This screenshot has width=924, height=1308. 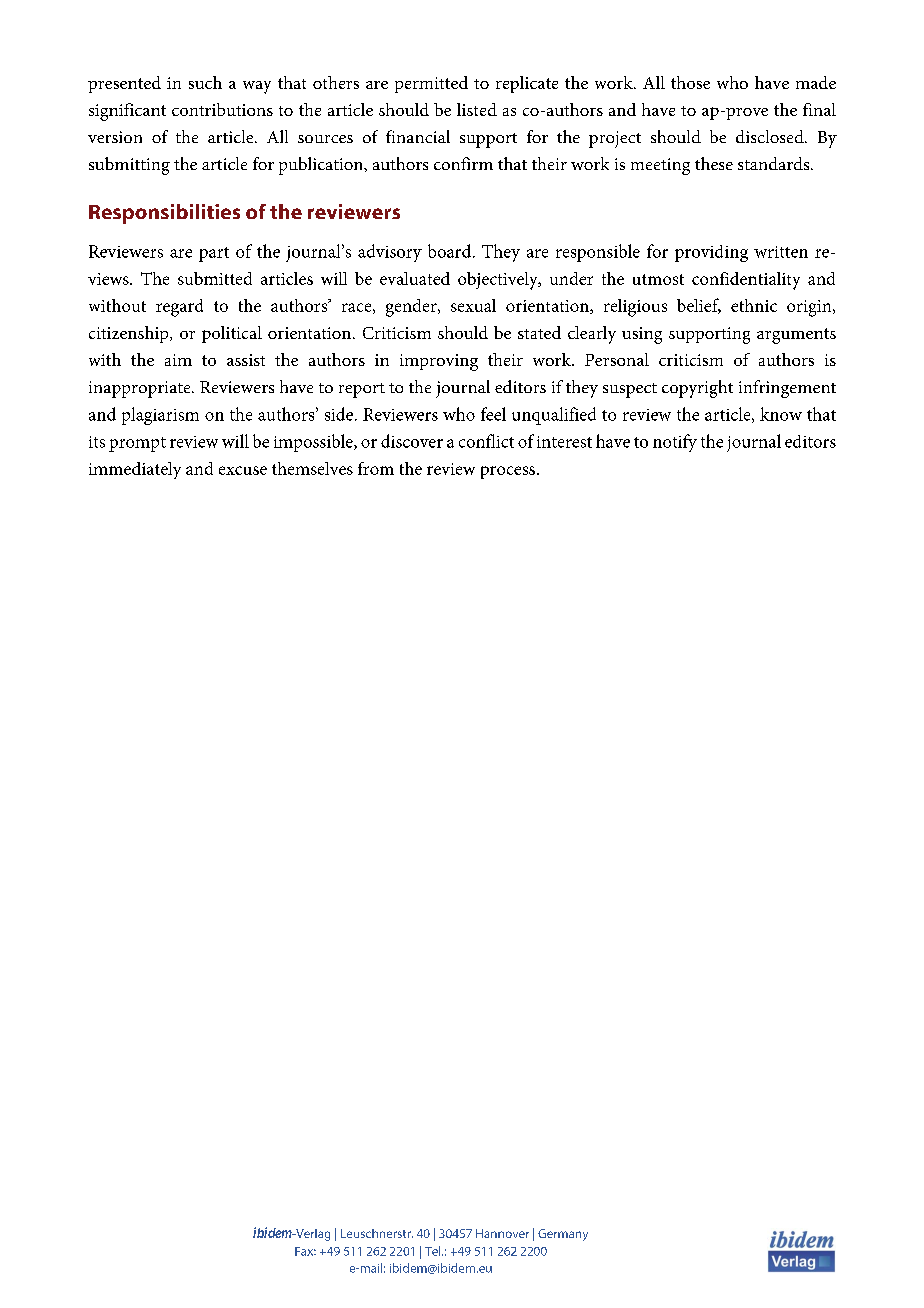 What do you see at coordinates (477, 109) in the screenshot?
I see `listed` at bounding box center [477, 109].
